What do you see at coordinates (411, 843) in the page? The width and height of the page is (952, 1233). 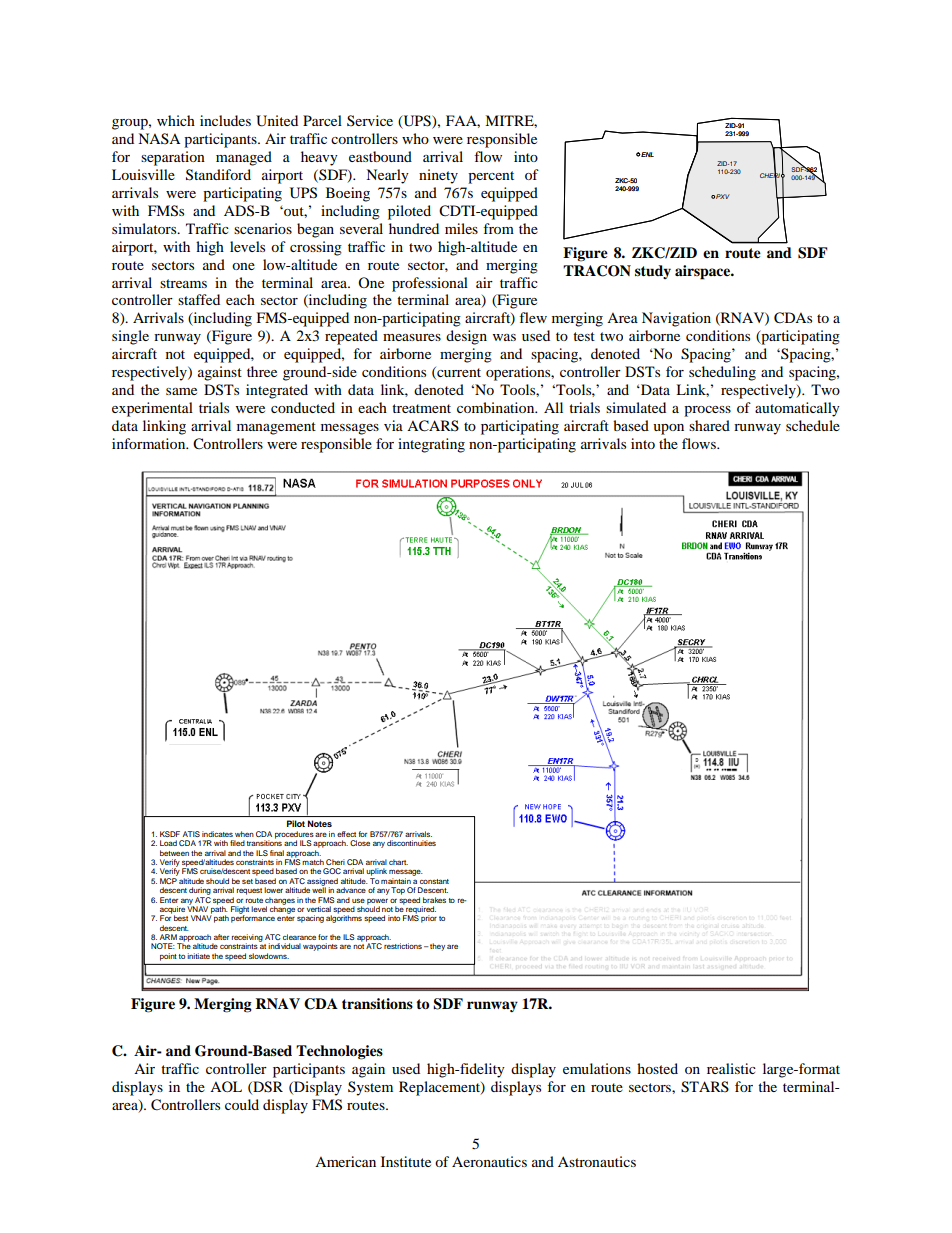 I see `discontinuities` at bounding box center [411, 843].
